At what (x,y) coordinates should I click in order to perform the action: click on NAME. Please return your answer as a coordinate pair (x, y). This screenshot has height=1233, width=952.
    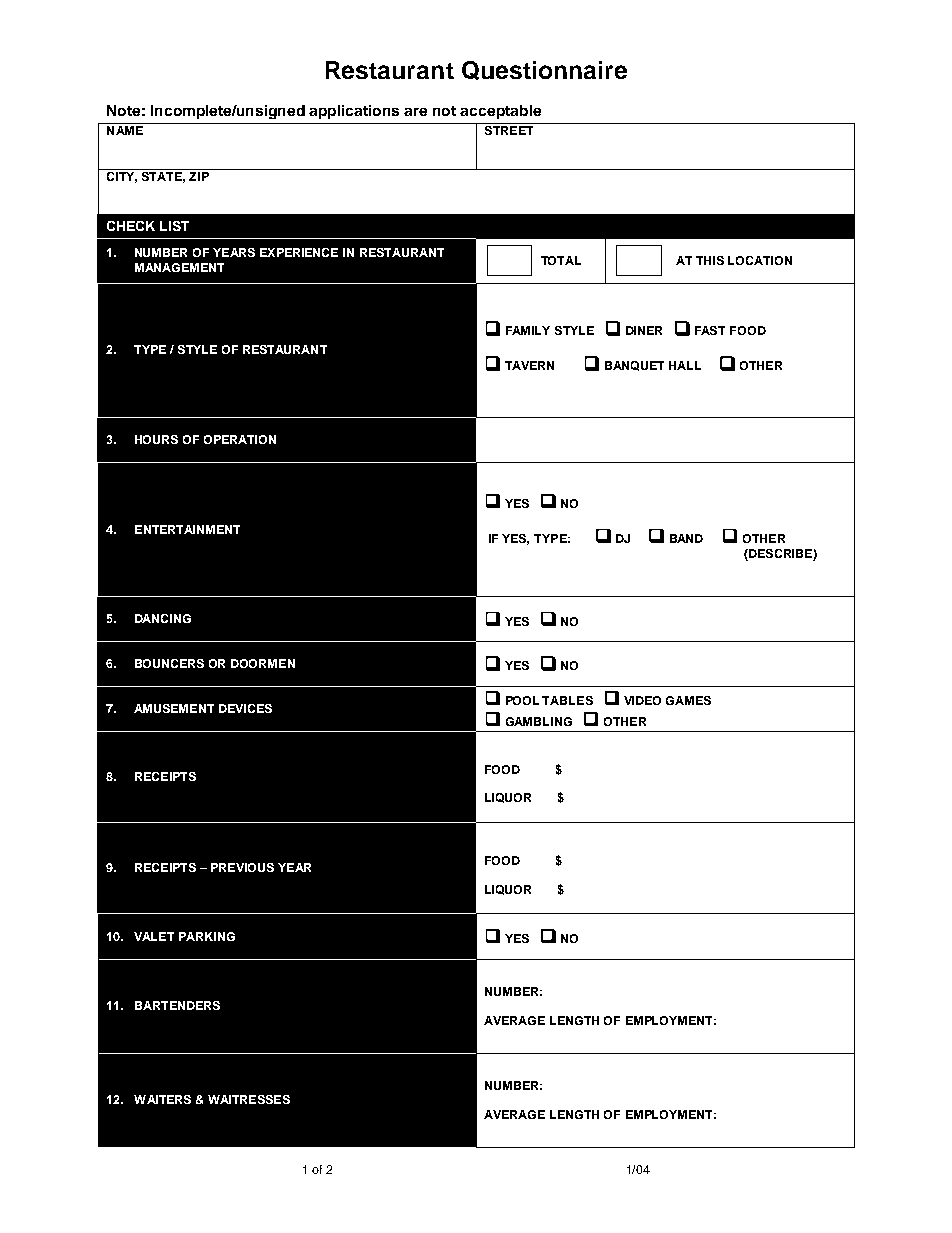
    Looking at the image, I should click on (125, 130).
